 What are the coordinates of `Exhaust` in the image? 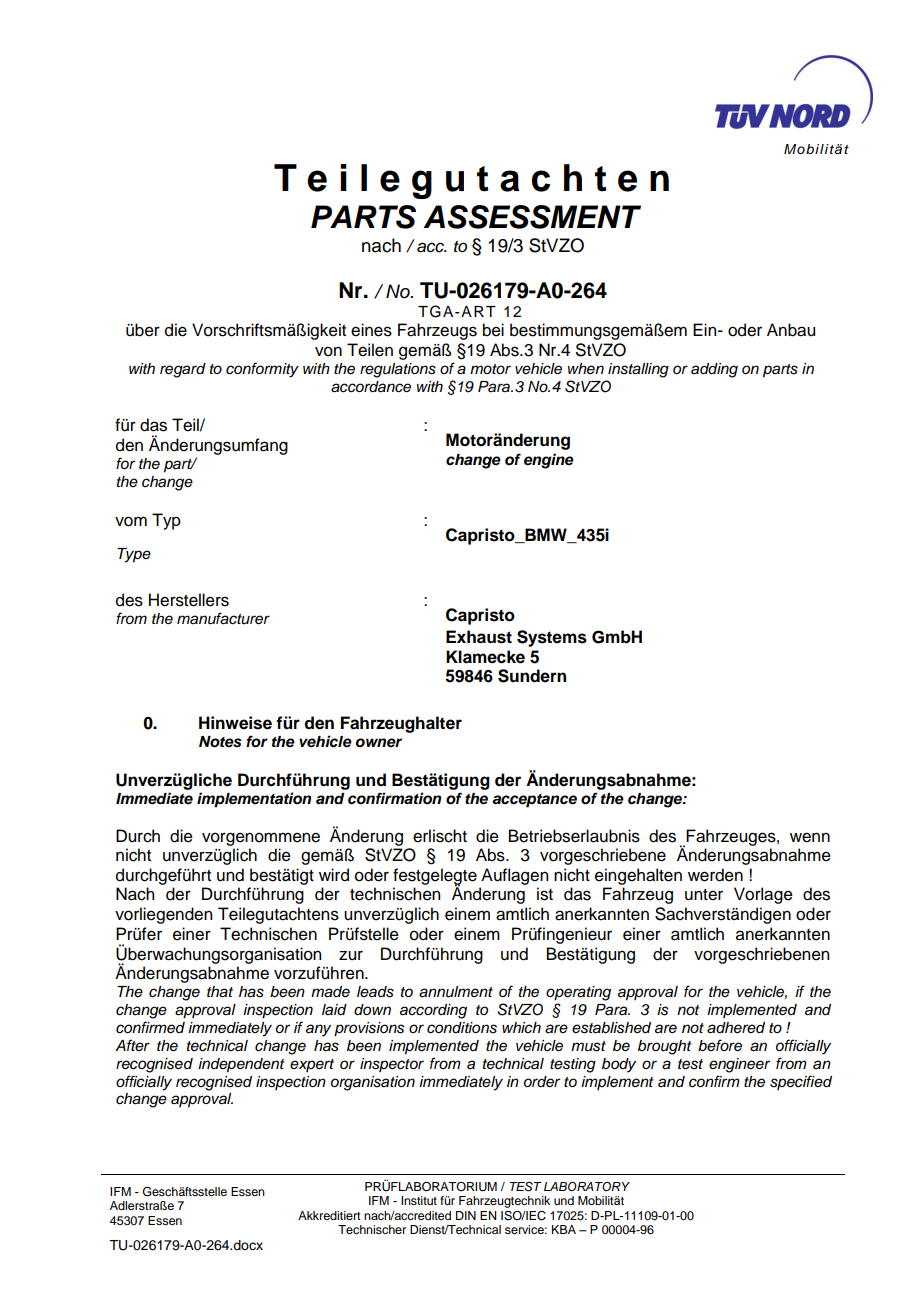 It's located at (479, 637).
